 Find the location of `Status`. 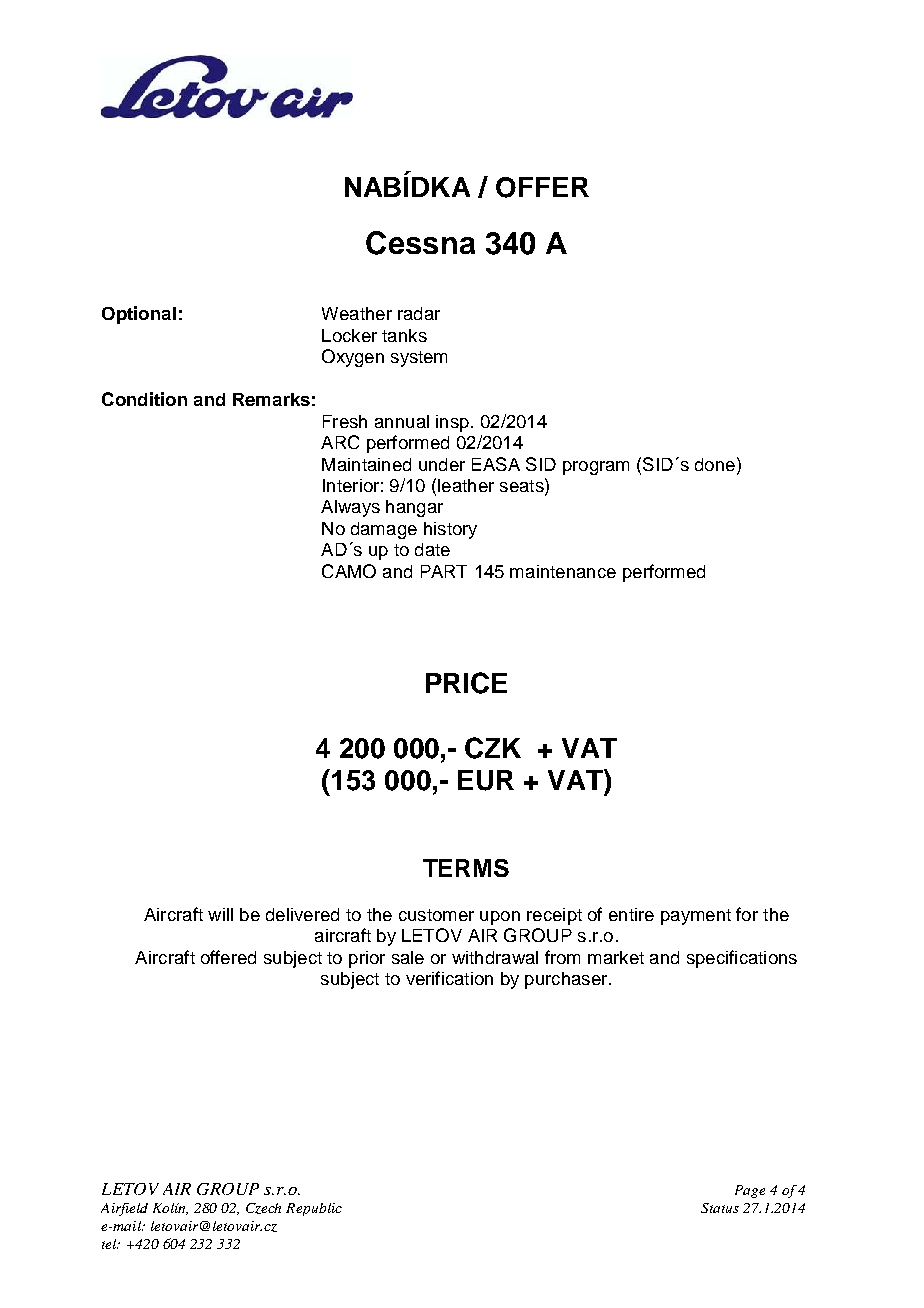

Status is located at coordinates (720, 1208).
